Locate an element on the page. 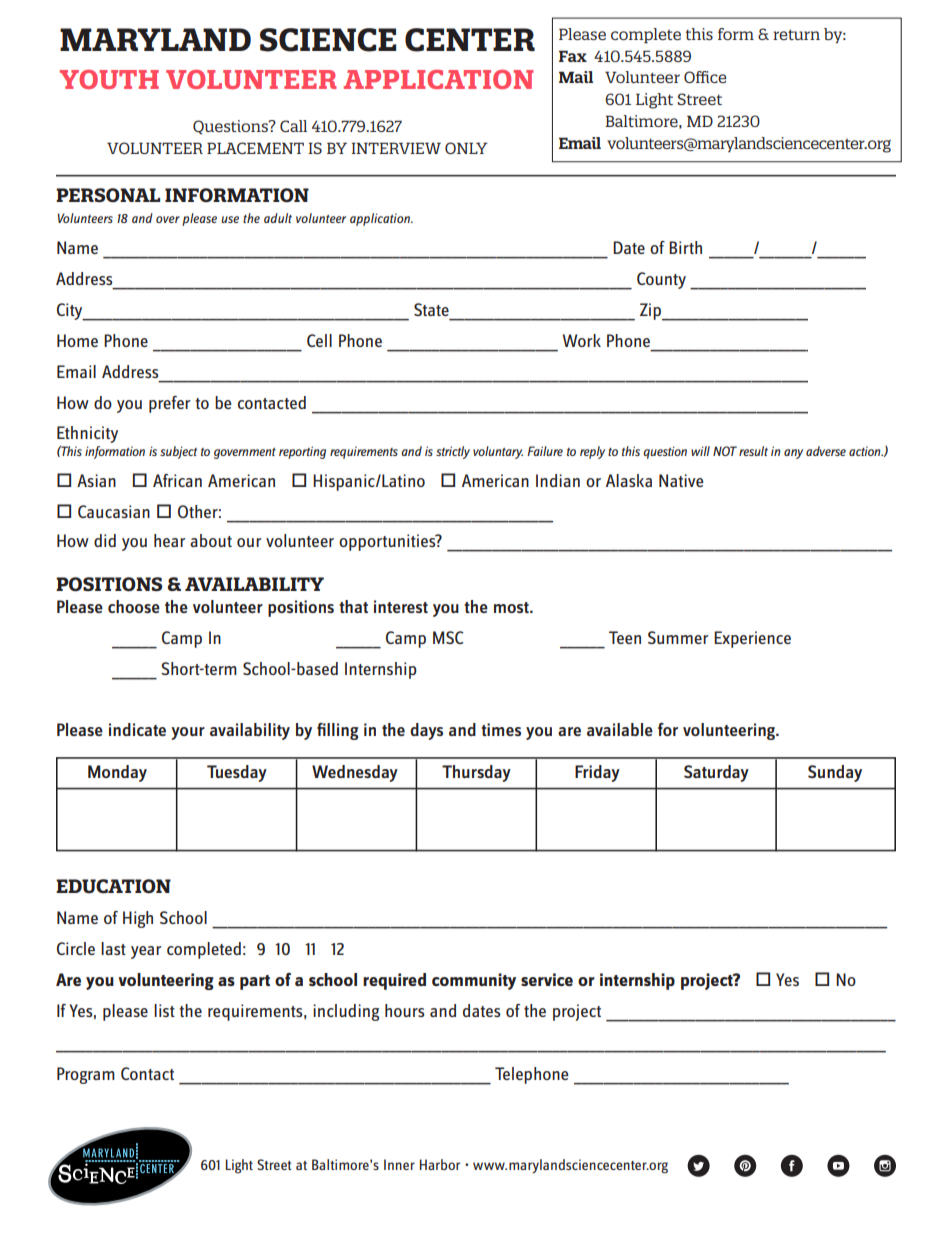 Image resolution: width=952 pixels, height=1233 pixels. Fax is located at coordinates (573, 56).
